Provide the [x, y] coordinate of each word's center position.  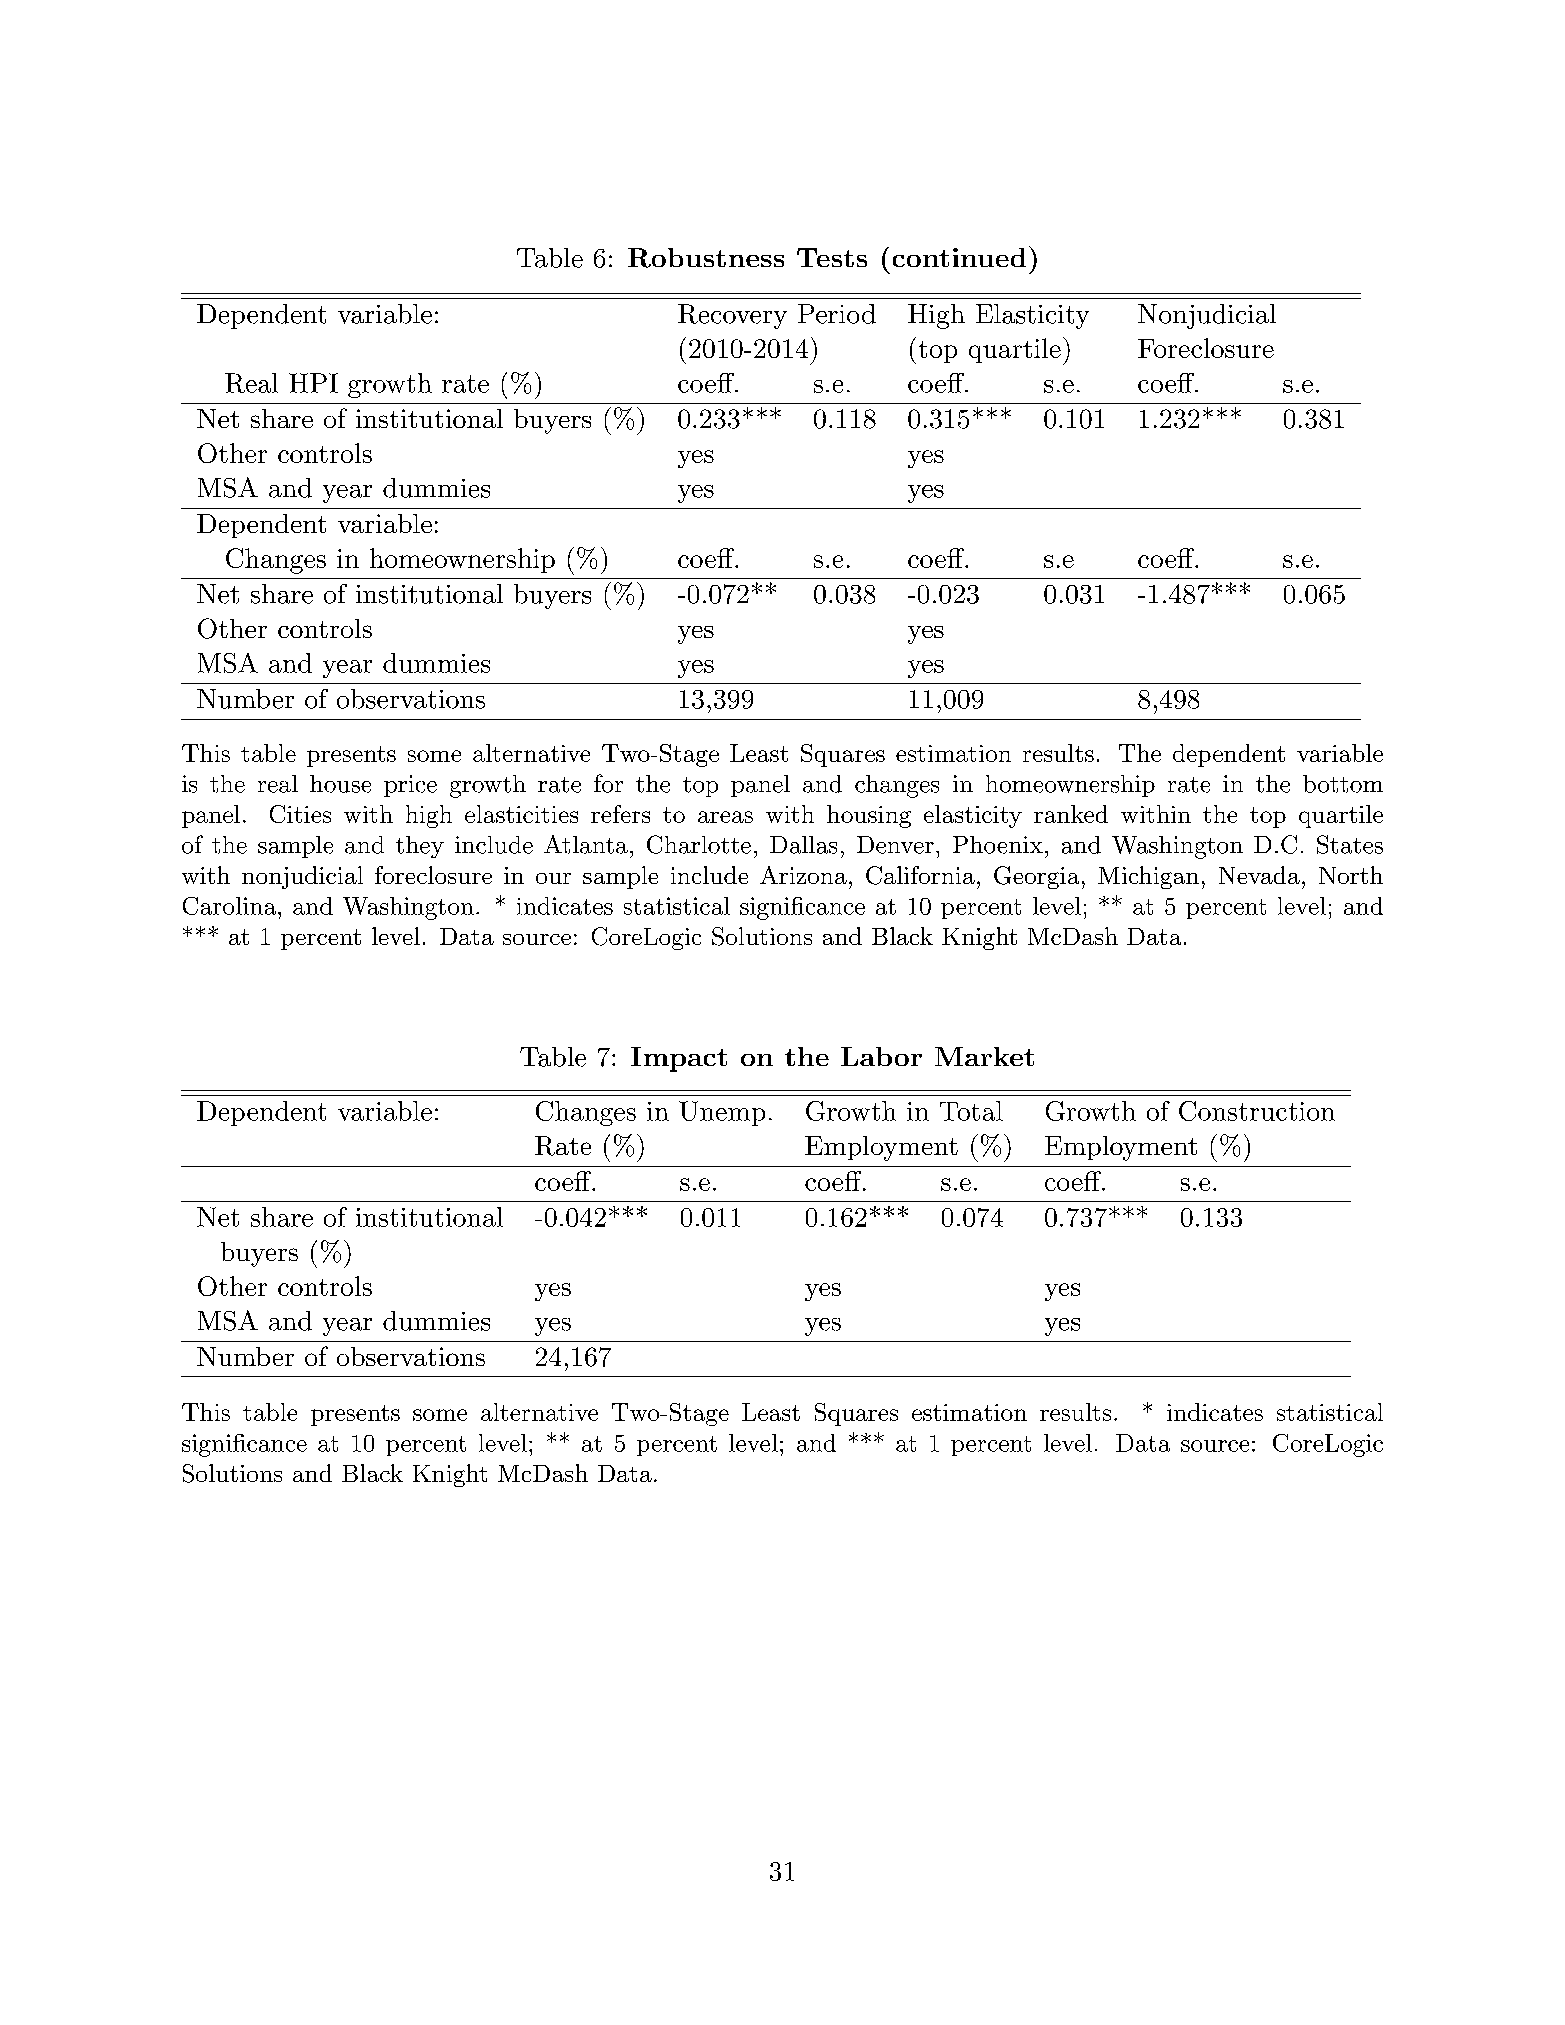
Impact [679, 1059]
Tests [832, 257]
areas [725, 817]
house [340, 784]
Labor [881, 1056]
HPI [313, 383]
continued [959, 257]
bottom [1343, 784]
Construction [1257, 1111]
